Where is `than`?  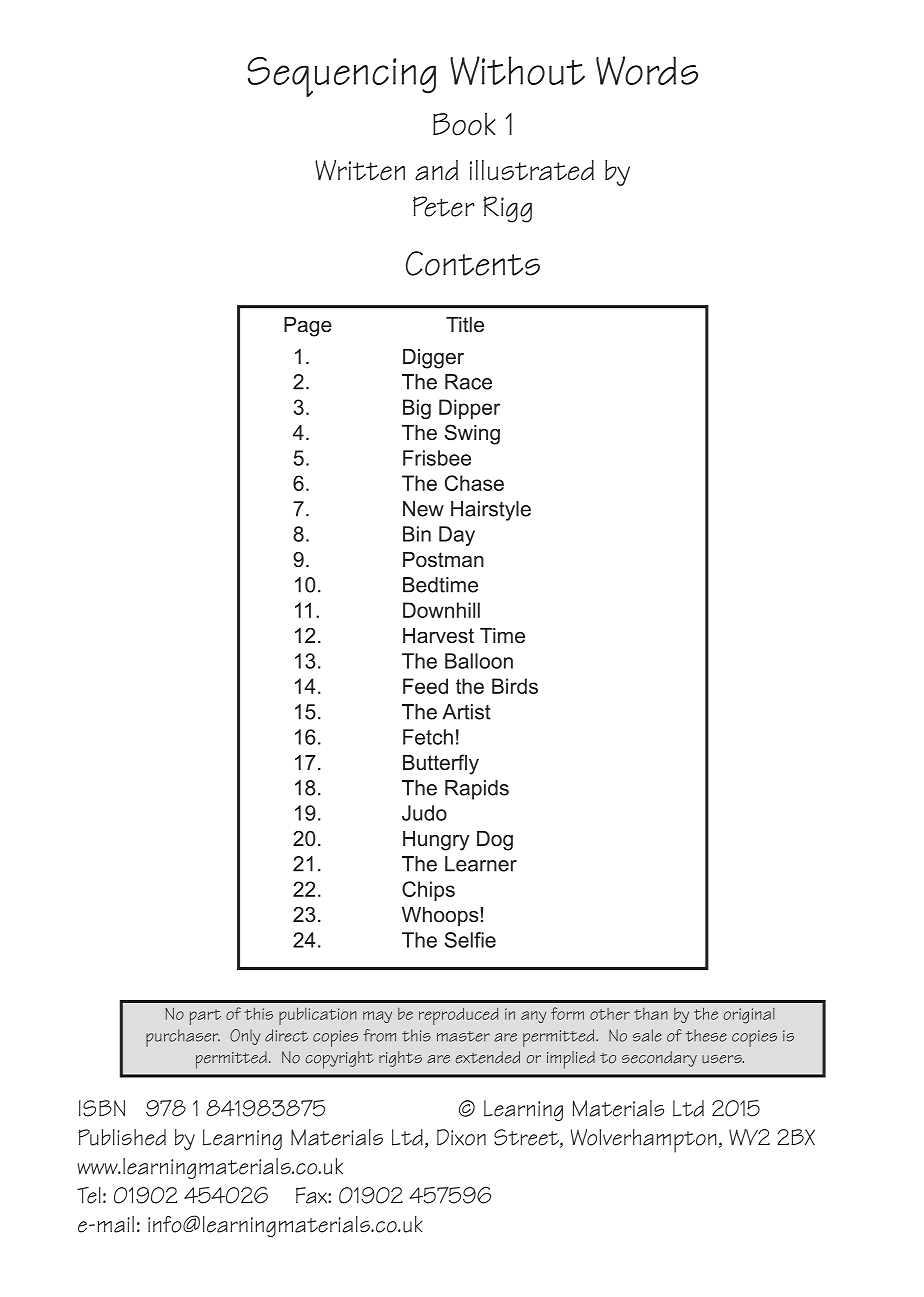
than is located at coordinates (651, 1014).
